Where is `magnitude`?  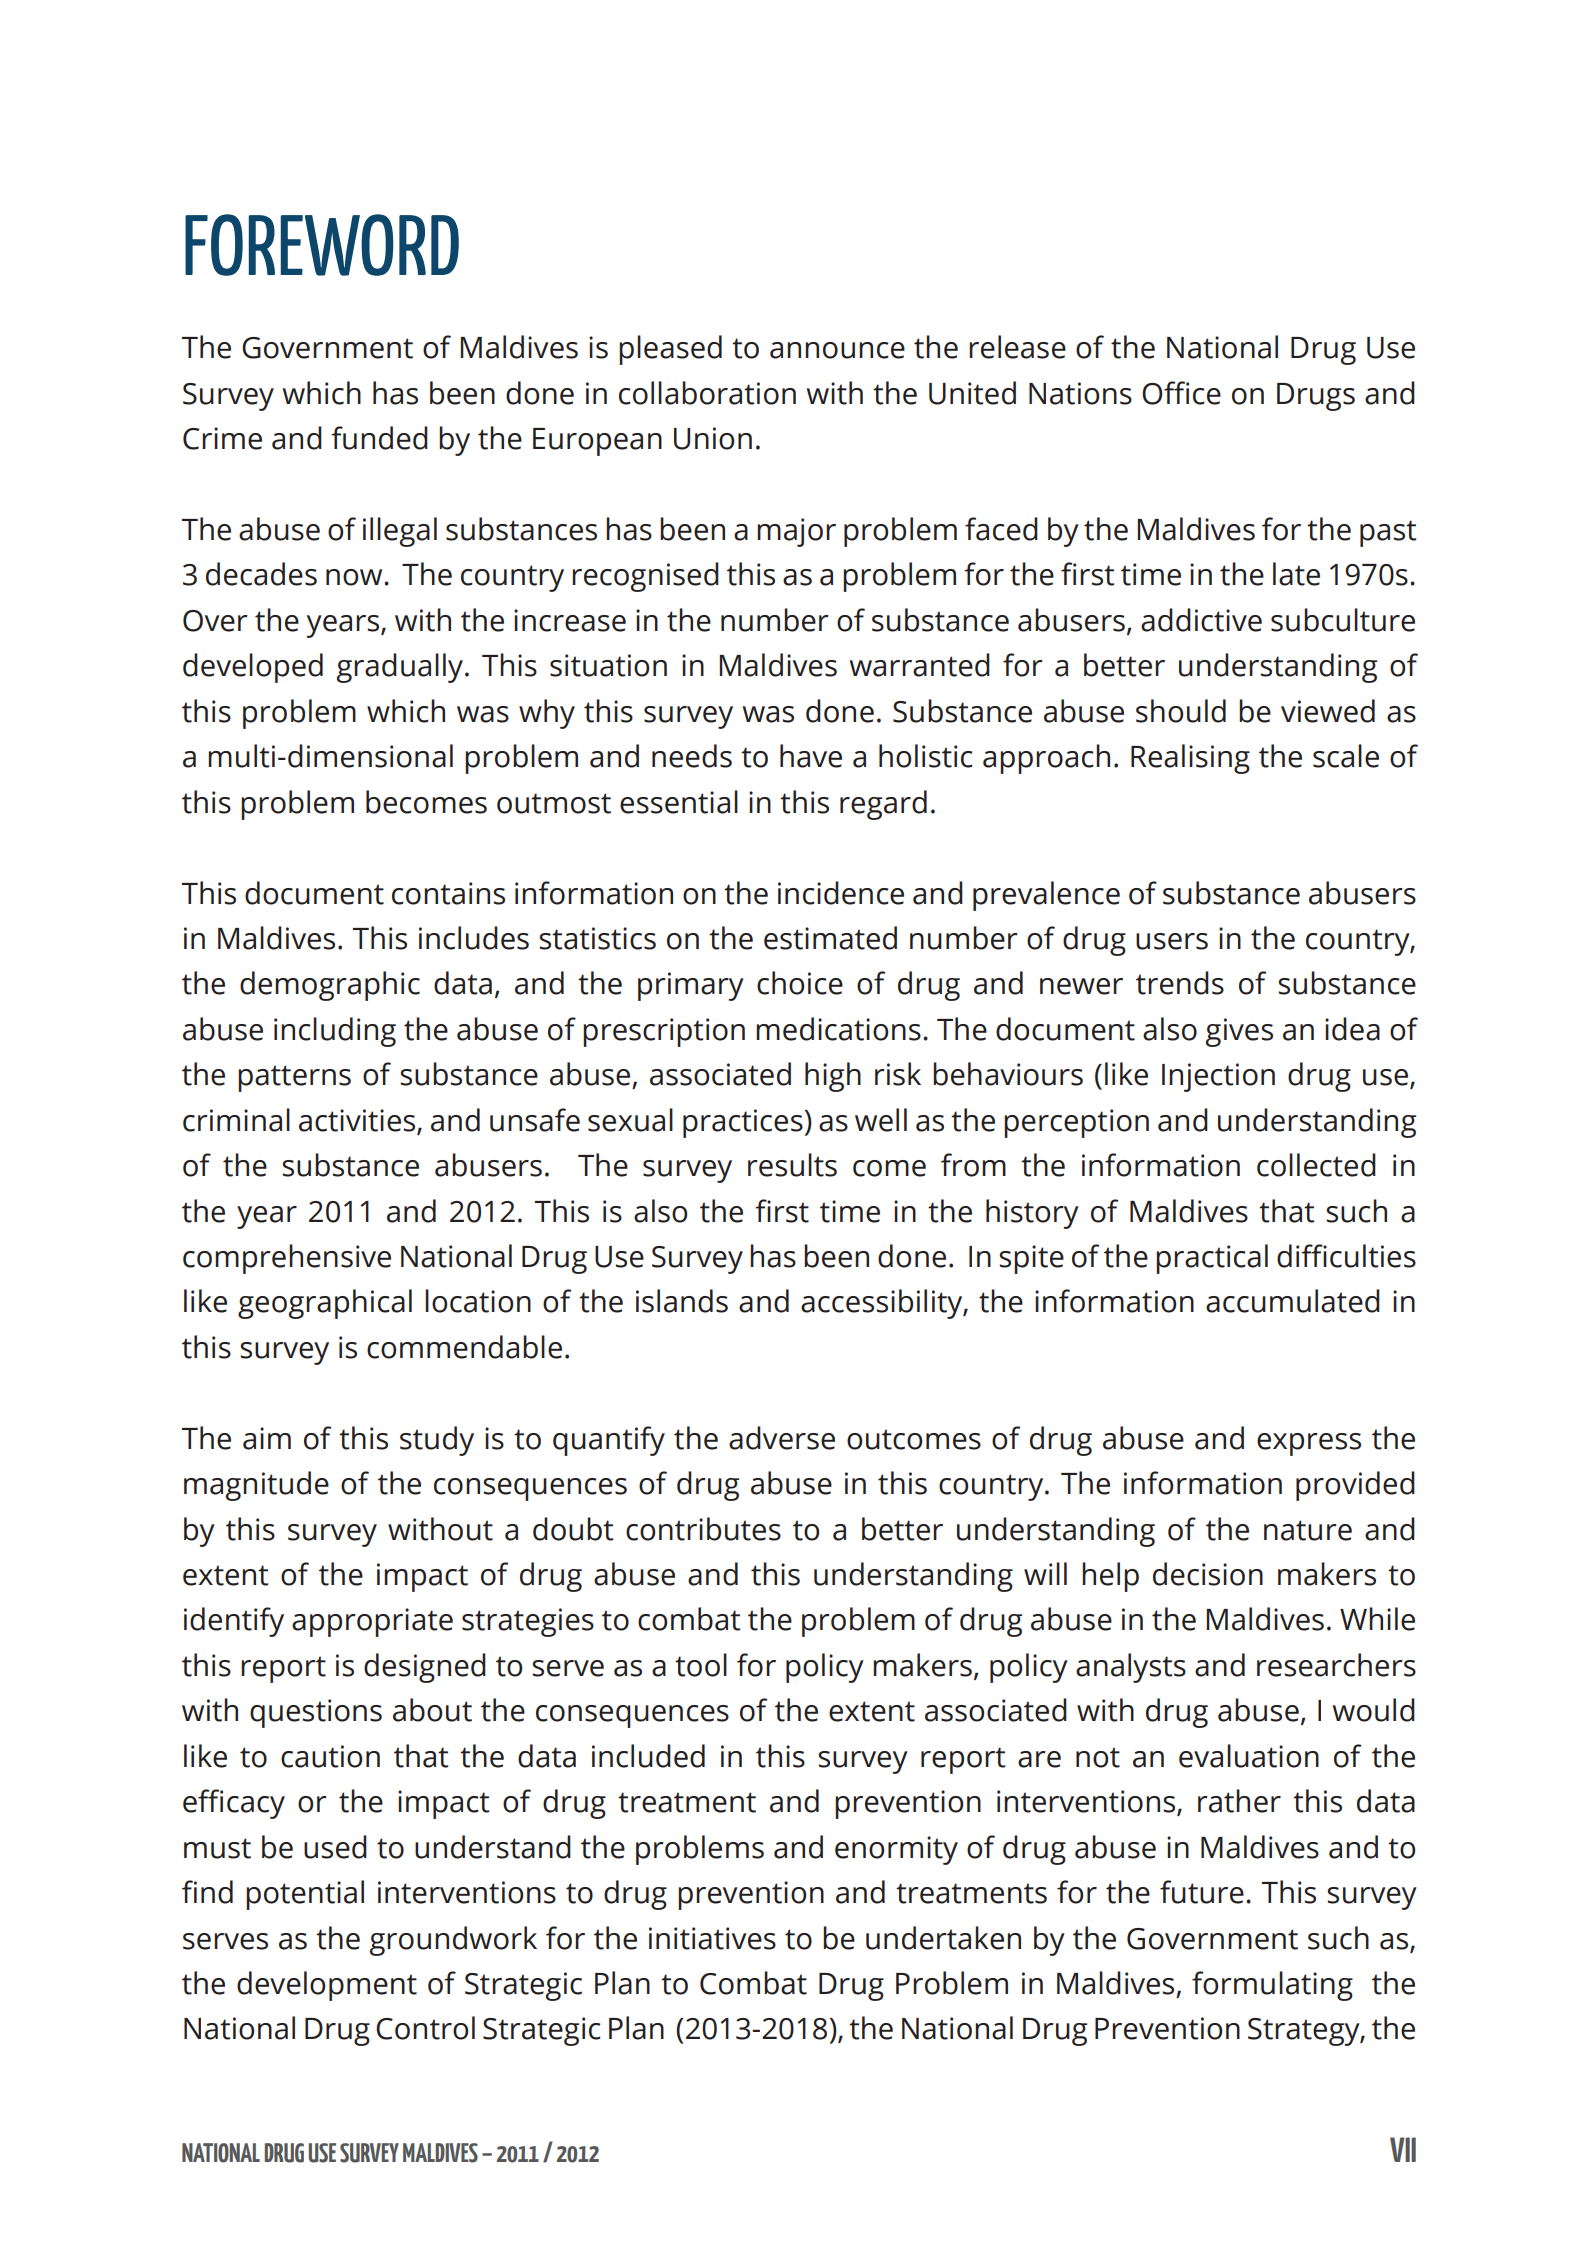 magnitude is located at coordinates (256, 1486).
